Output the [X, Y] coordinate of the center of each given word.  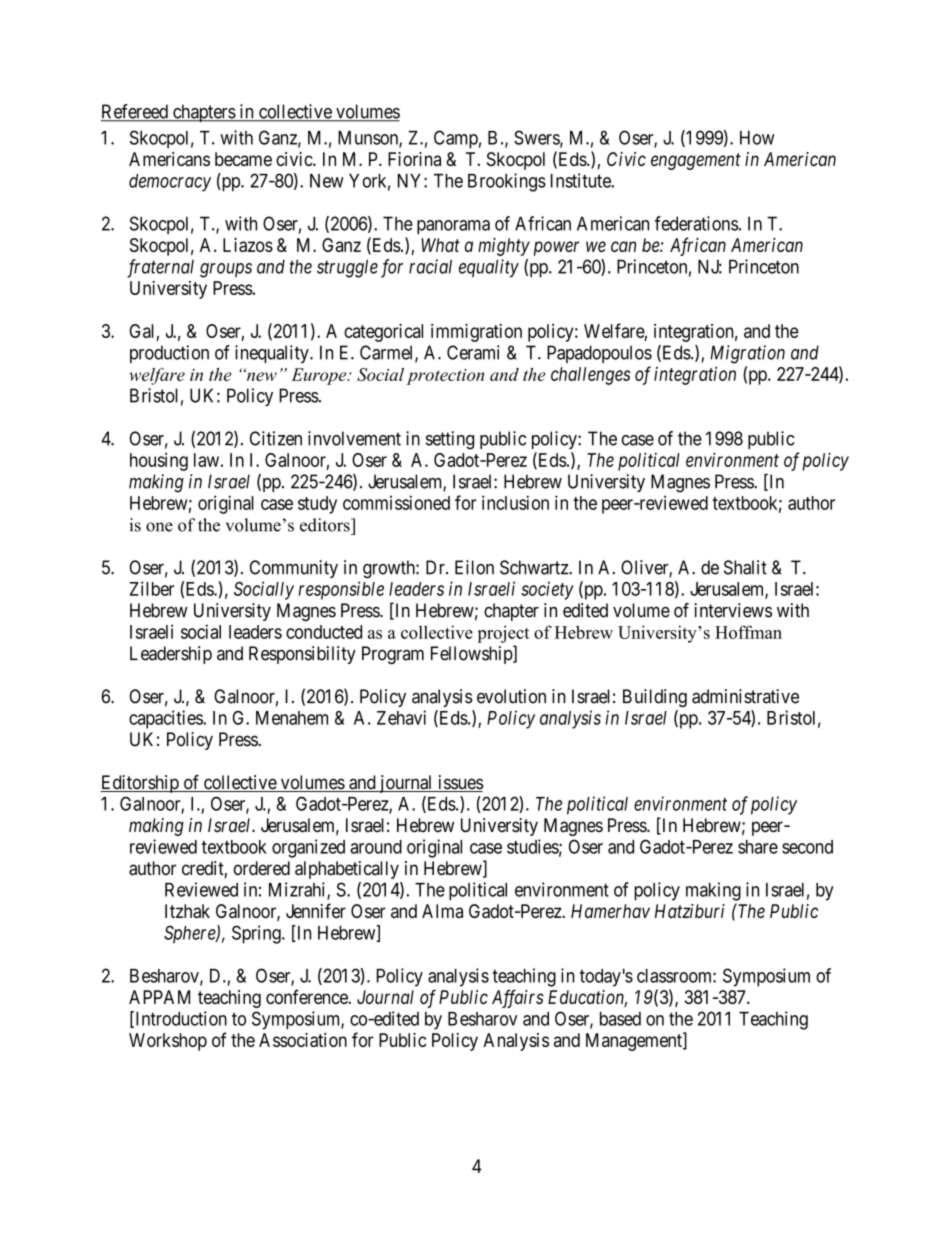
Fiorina [414, 159]
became [243, 159]
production [169, 354]
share [758, 847]
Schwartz [535, 567]
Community [294, 569]
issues [460, 783]
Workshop [168, 1042]
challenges [591, 376]
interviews [733, 610]
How [757, 138]
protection [445, 377]
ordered [262, 868]
